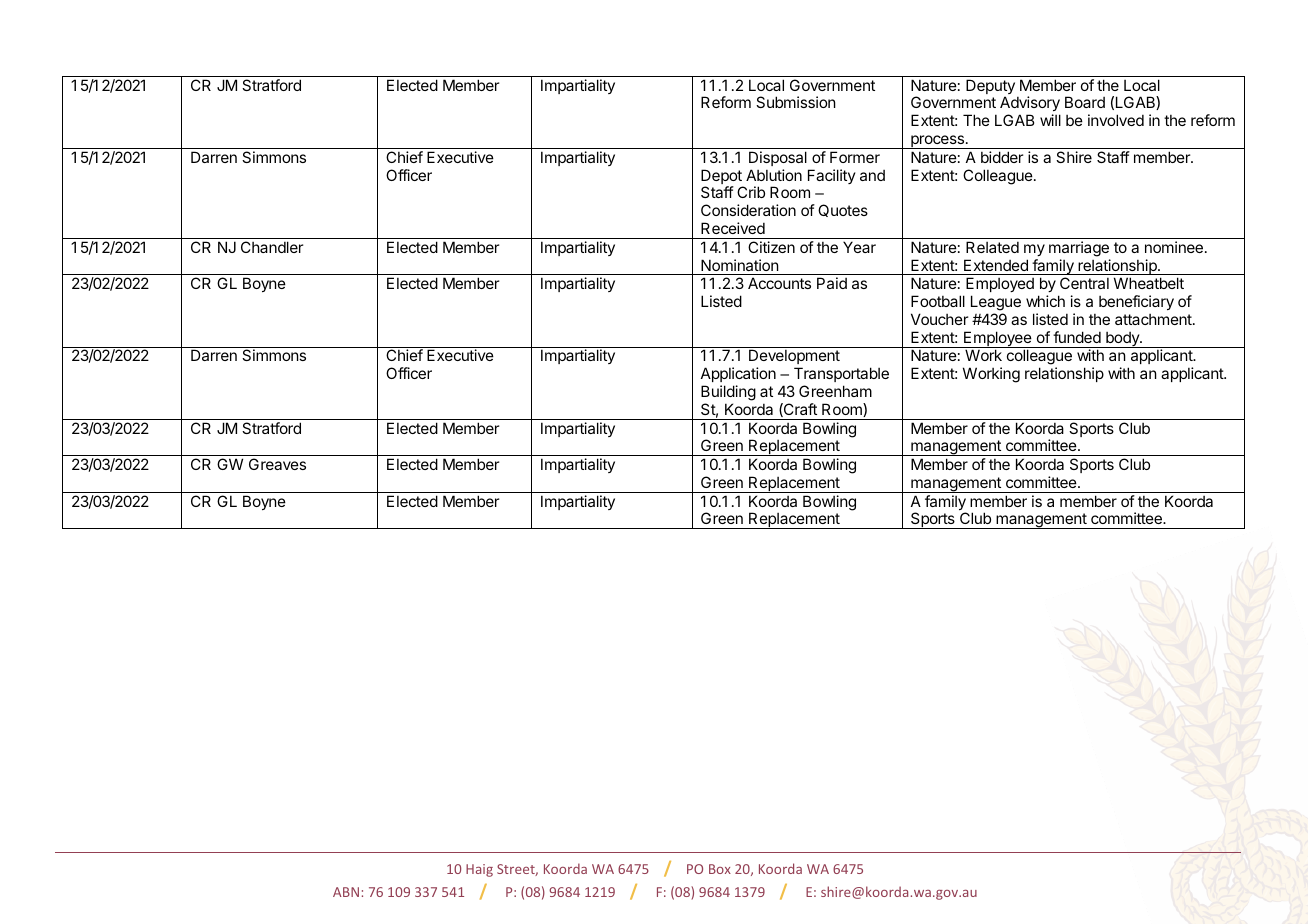 This screenshot has height=924, width=1308. Describe the element at coordinates (1050, 120) in the screenshot. I see `will` at that location.
